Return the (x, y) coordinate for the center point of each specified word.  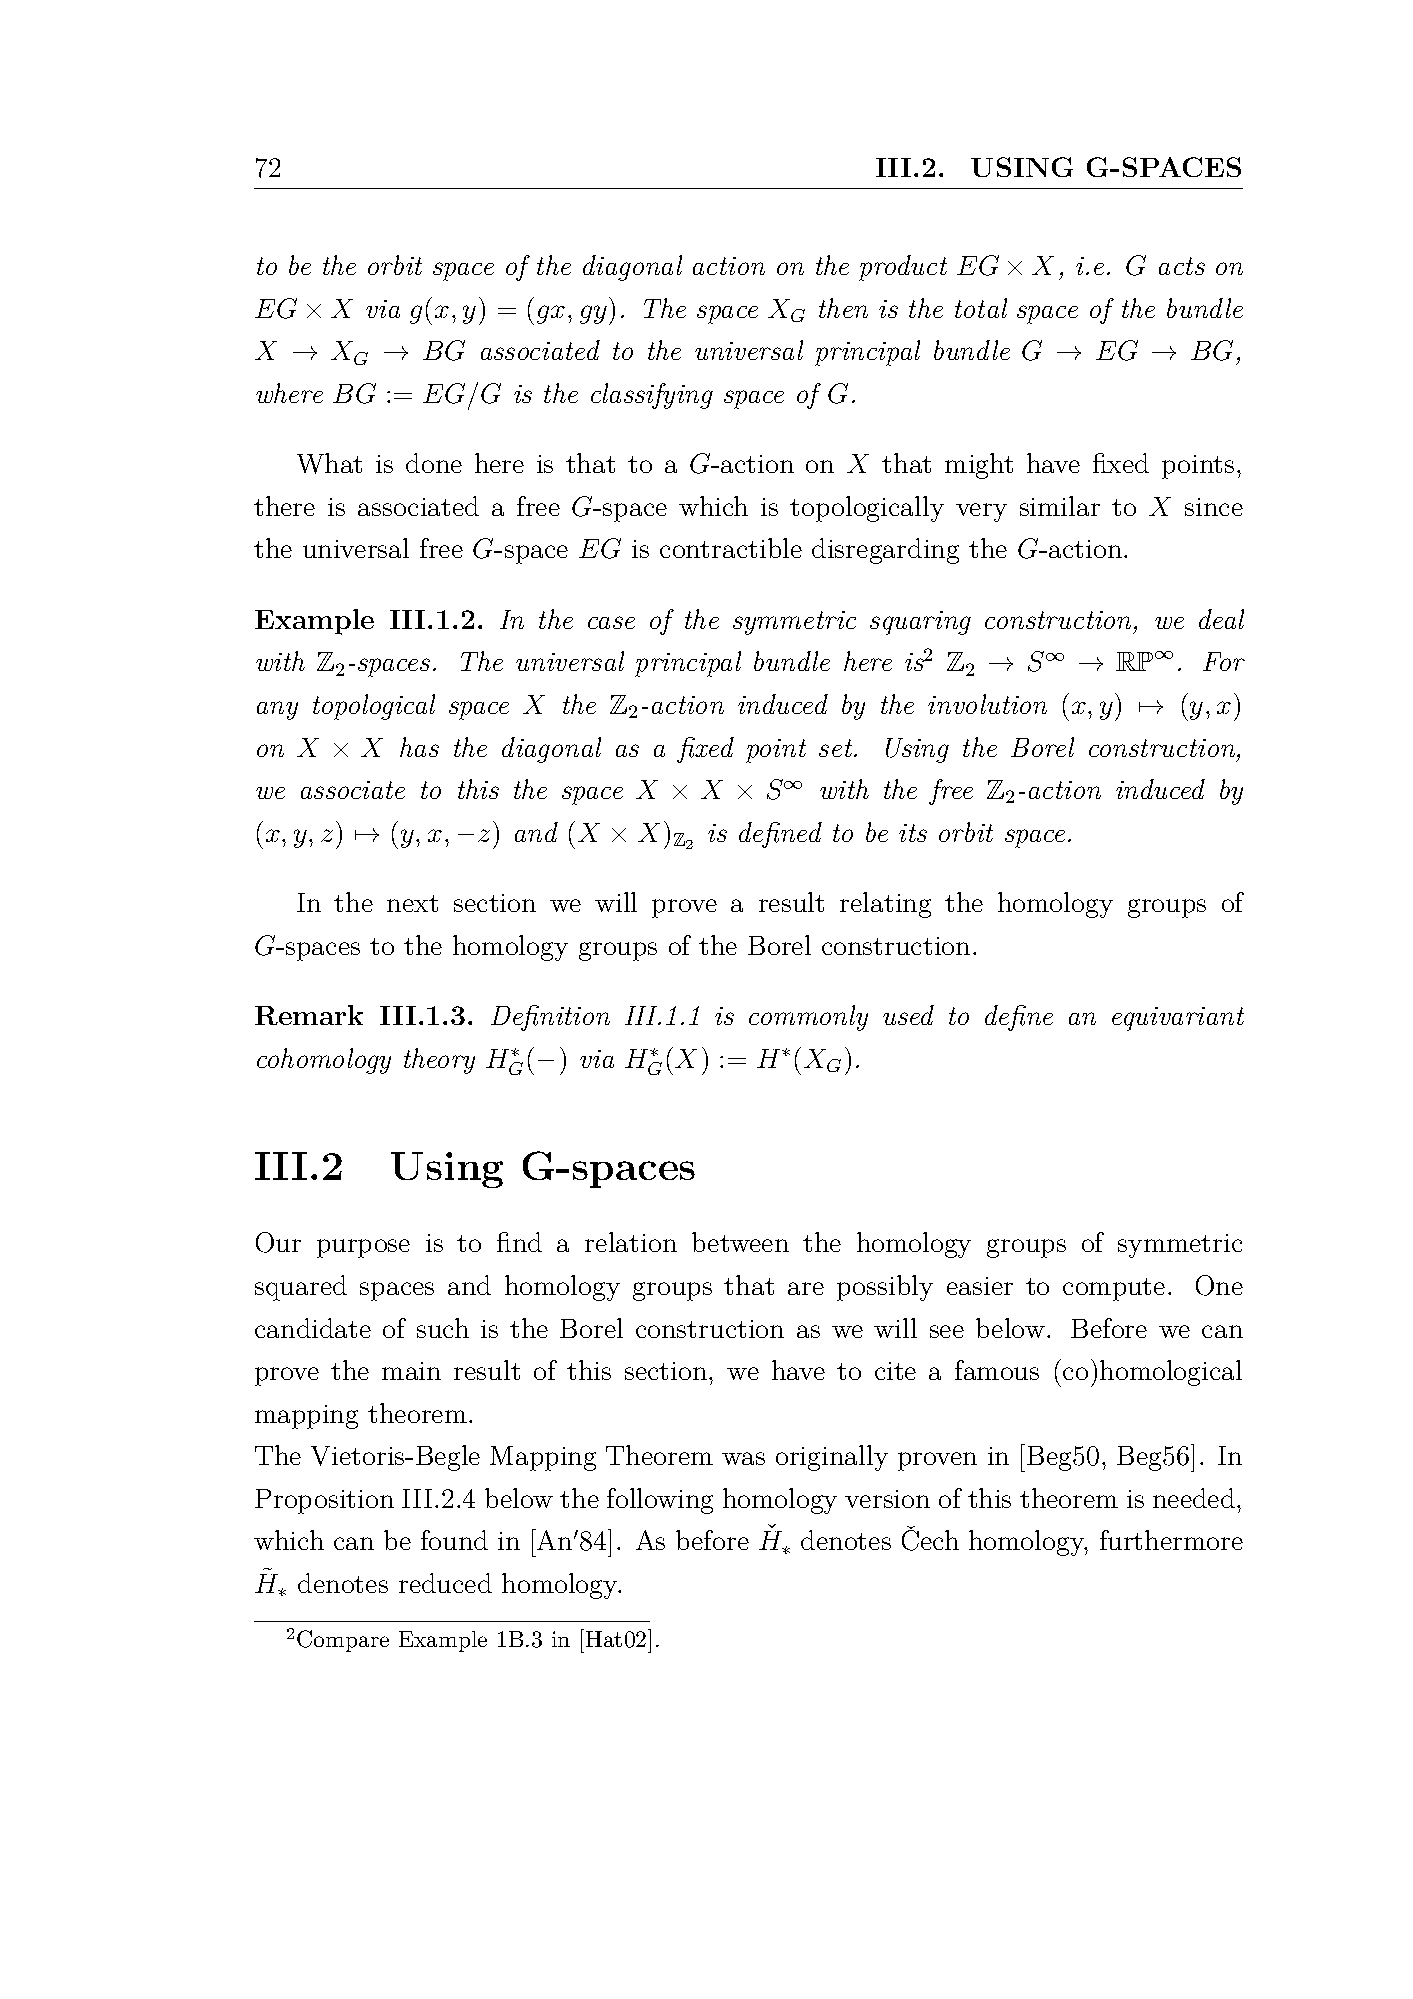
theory (439, 1061)
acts (1182, 266)
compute (1114, 1289)
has (419, 747)
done (434, 463)
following (660, 1501)
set (837, 748)
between (740, 1242)
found (454, 1540)
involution (987, 704)
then (843, 308)
